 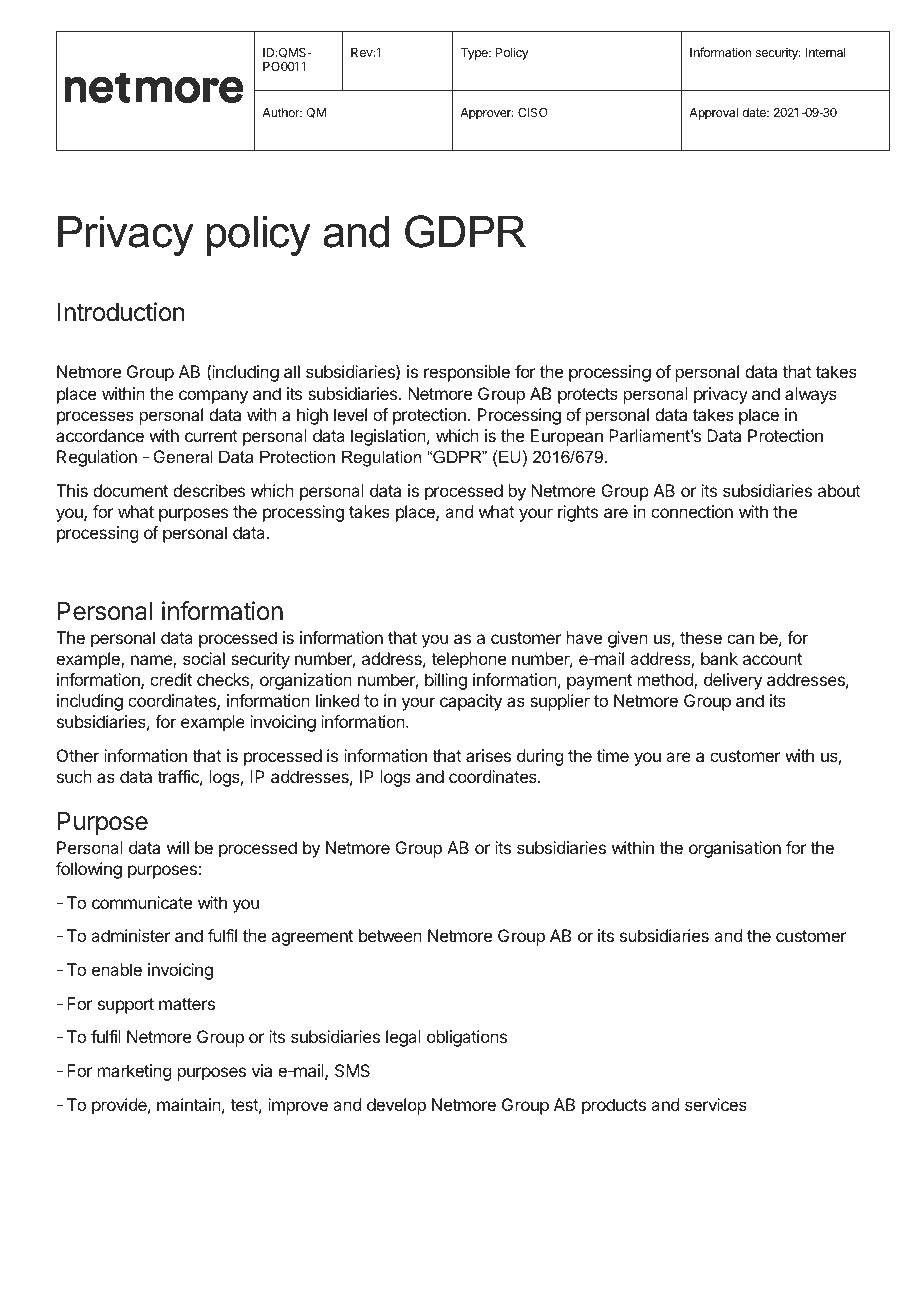 I want to click on arises, so click(x=488, y=755).
